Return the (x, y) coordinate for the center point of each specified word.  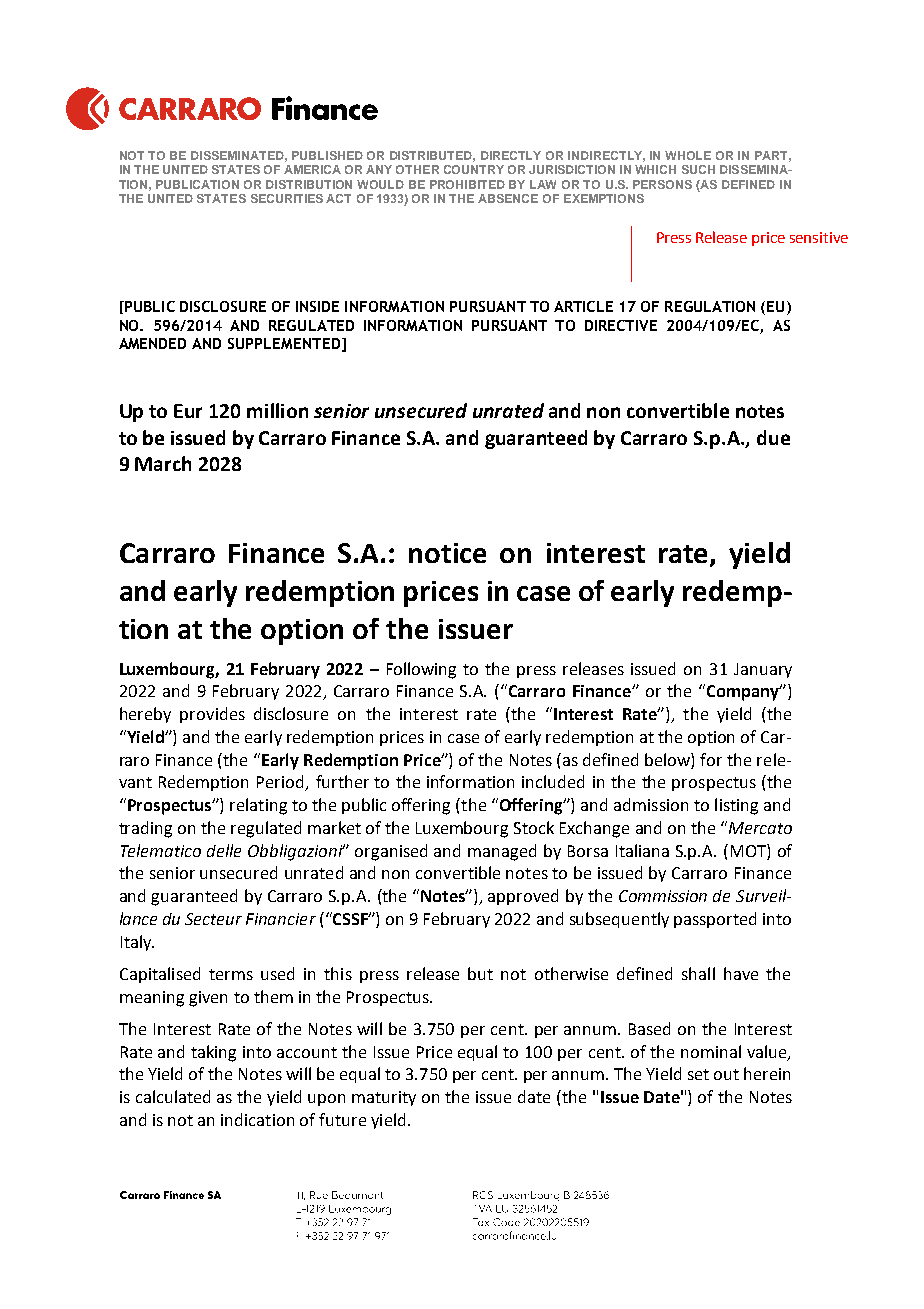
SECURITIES (287, 198)
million (277, 410)
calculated (173, 1096)
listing (736, 806)
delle (224, 850)
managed (502, 852)
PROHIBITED (467, 184)
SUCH (698, 169)
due (773, 437)
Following (421, 670)
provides (212, 715)
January (763, 670)
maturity (384, 1098)
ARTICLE (583, 306)
